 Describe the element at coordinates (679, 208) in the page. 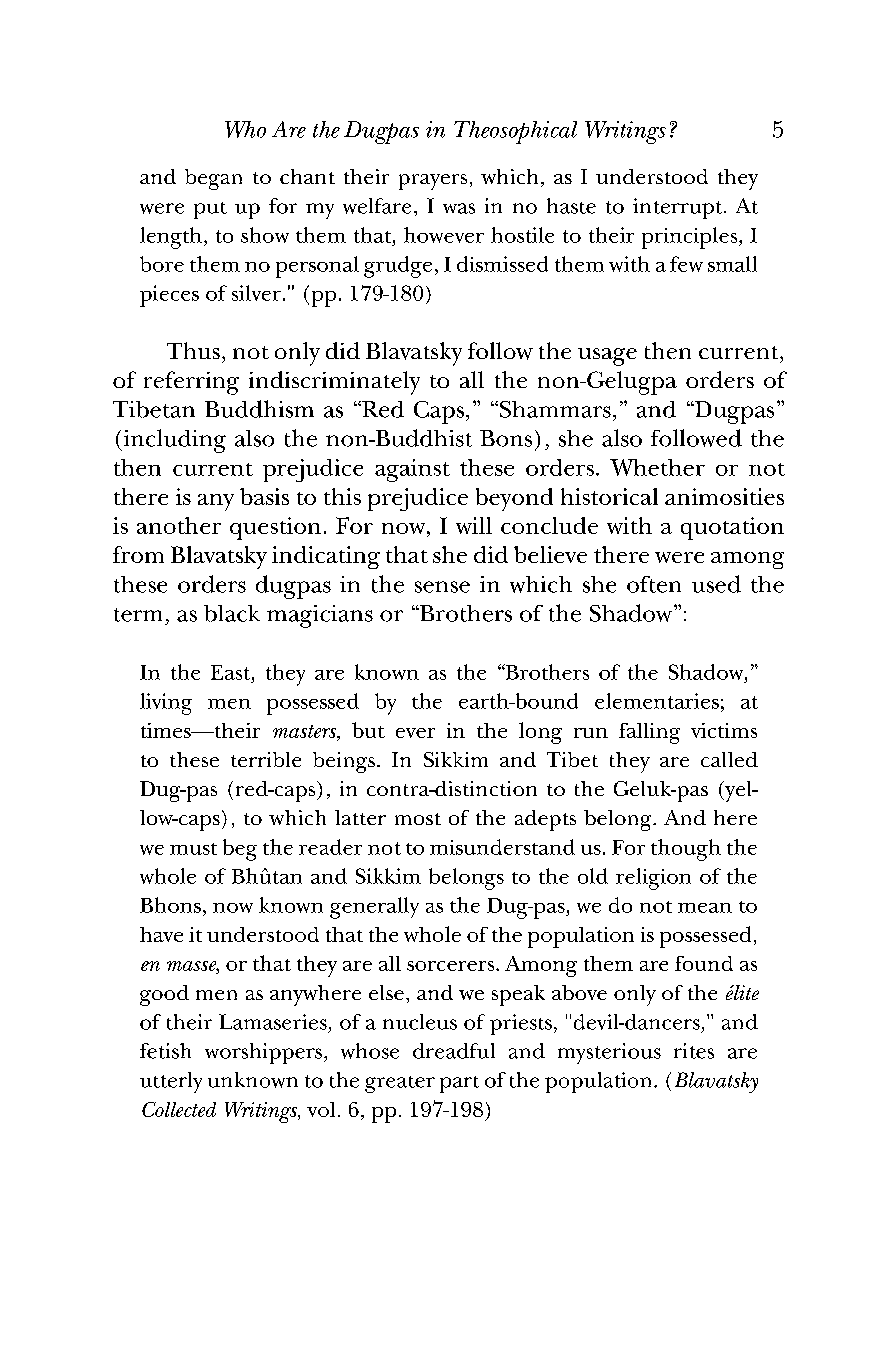

I see `interrupt` at that location.
